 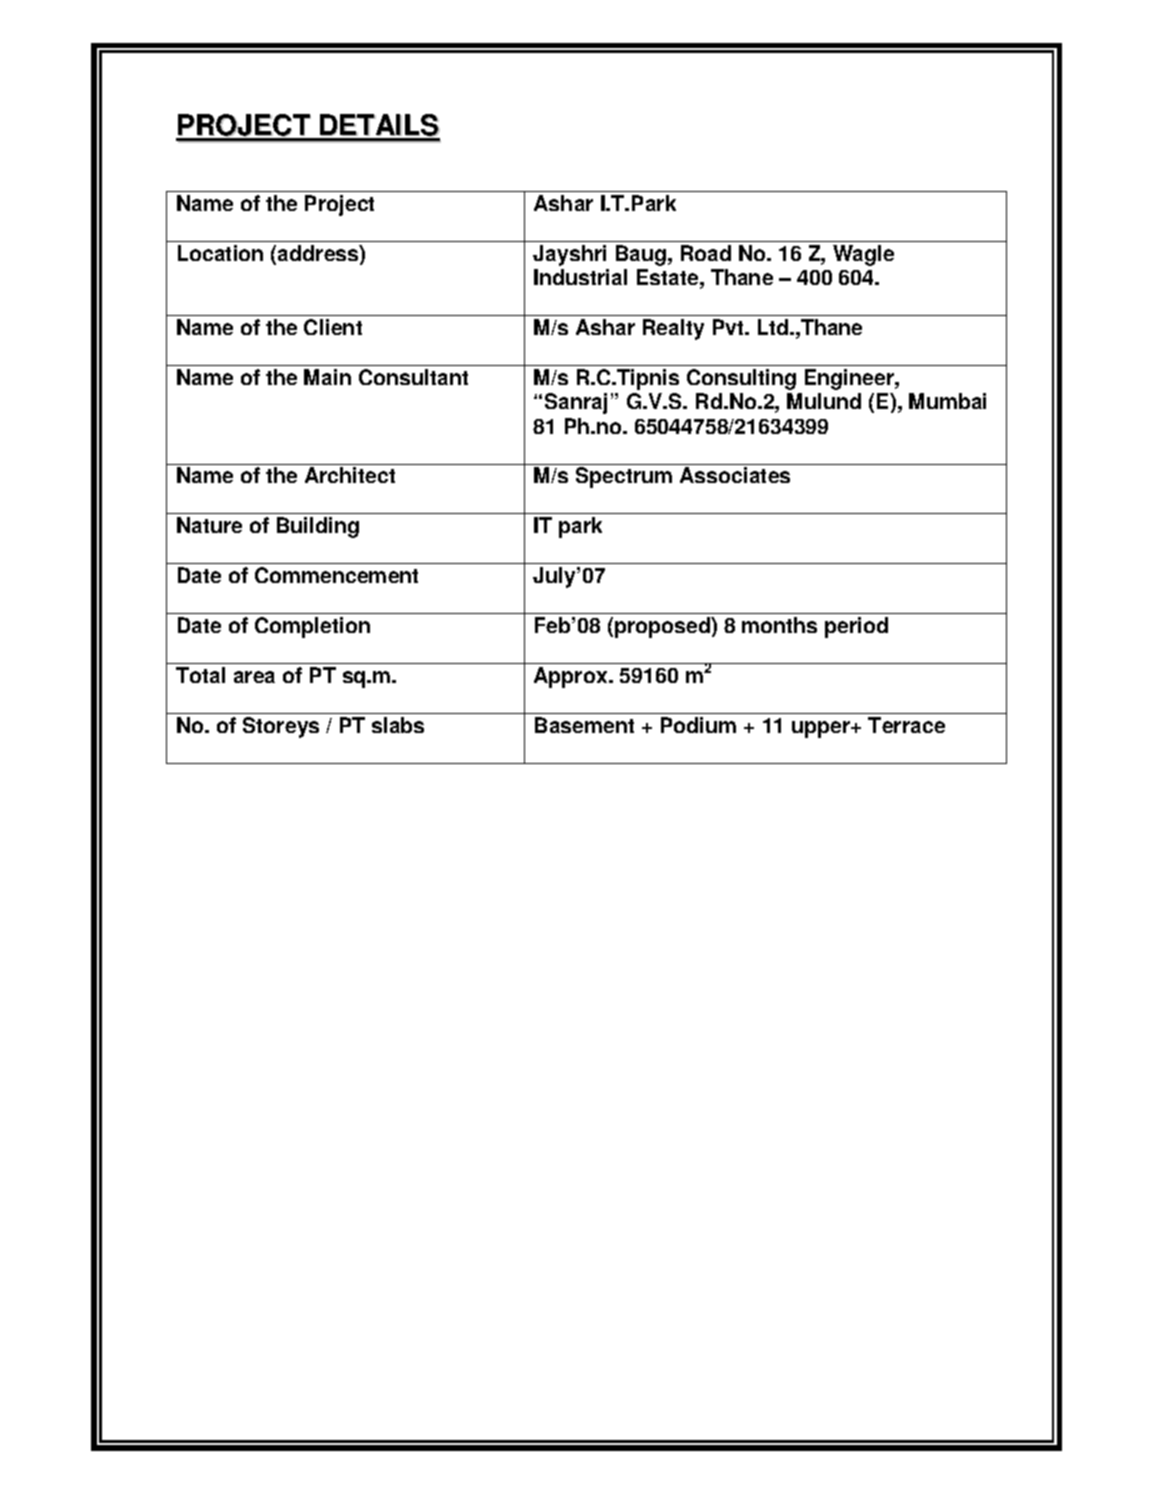 What do you see at coordinates (856, 627) in the screenshot?
I see `period` at bounding box center [856, 627].
